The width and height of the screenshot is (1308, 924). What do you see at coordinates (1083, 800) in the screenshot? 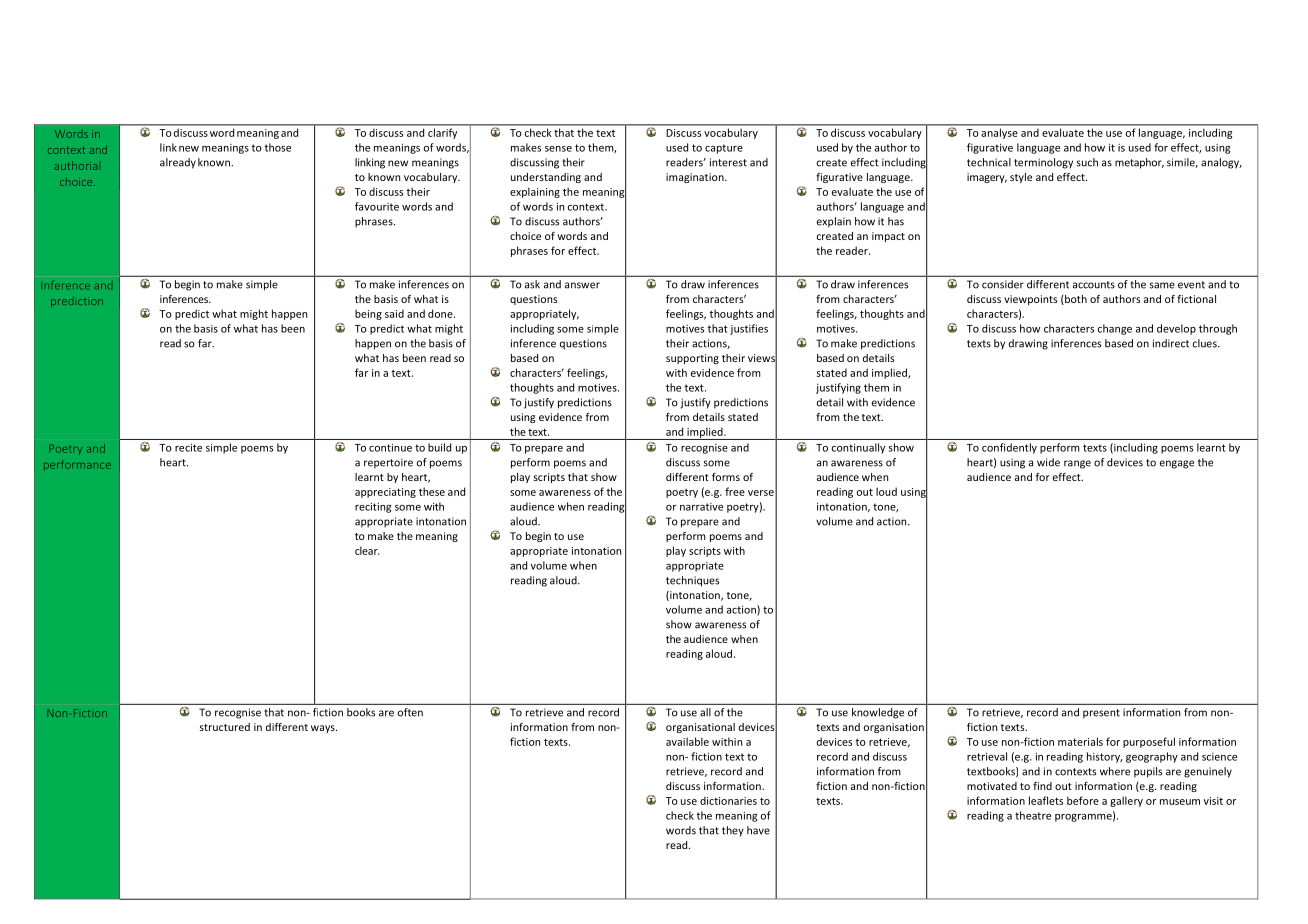
I see `before` at bounding box center [1083, 800].
